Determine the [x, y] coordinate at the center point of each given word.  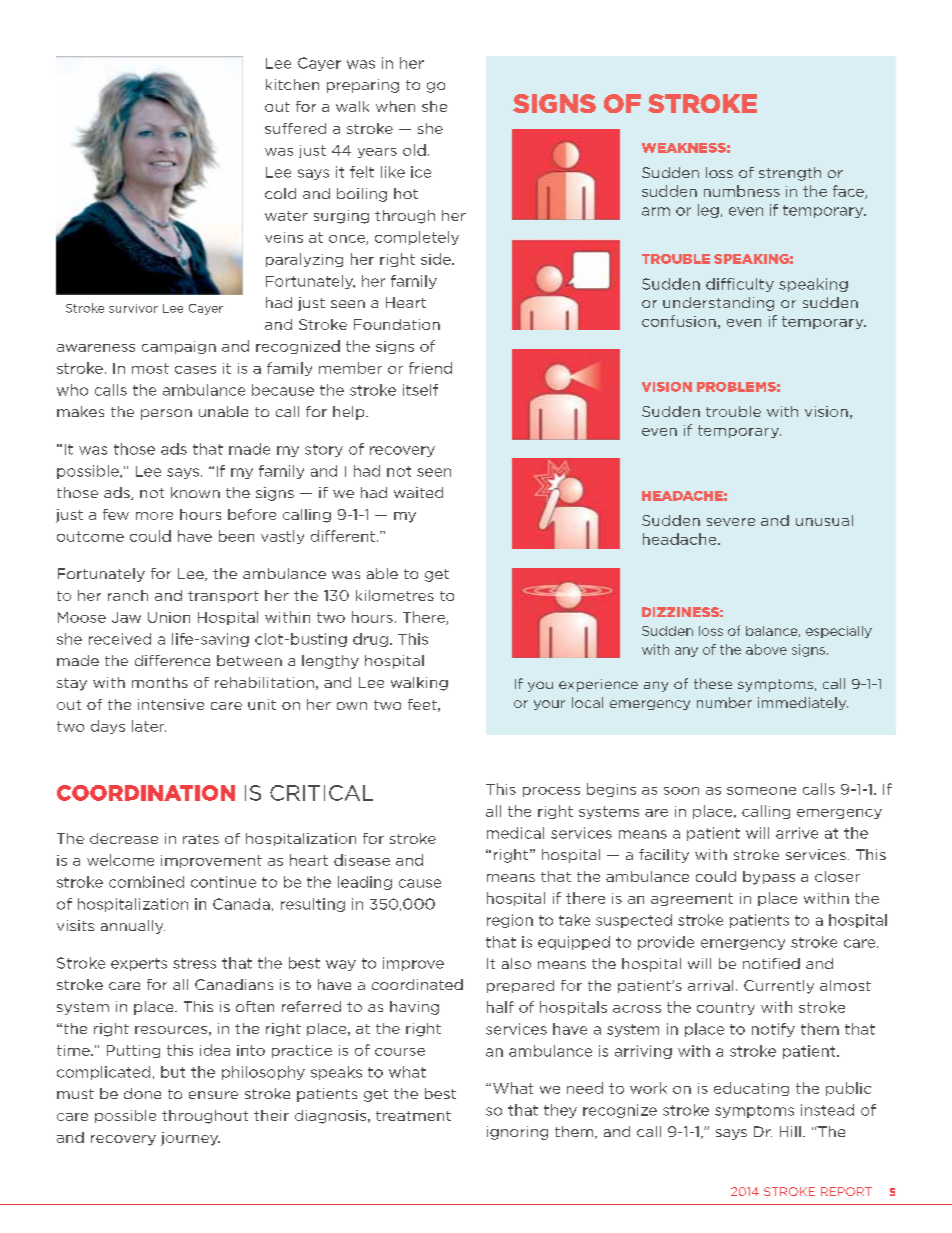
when [395, 106]
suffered [295, 128]
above [766, 649]
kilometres [395, 595]
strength [790, 174]
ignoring [517, 1133]
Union [169, 617]
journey [190, 1139]
